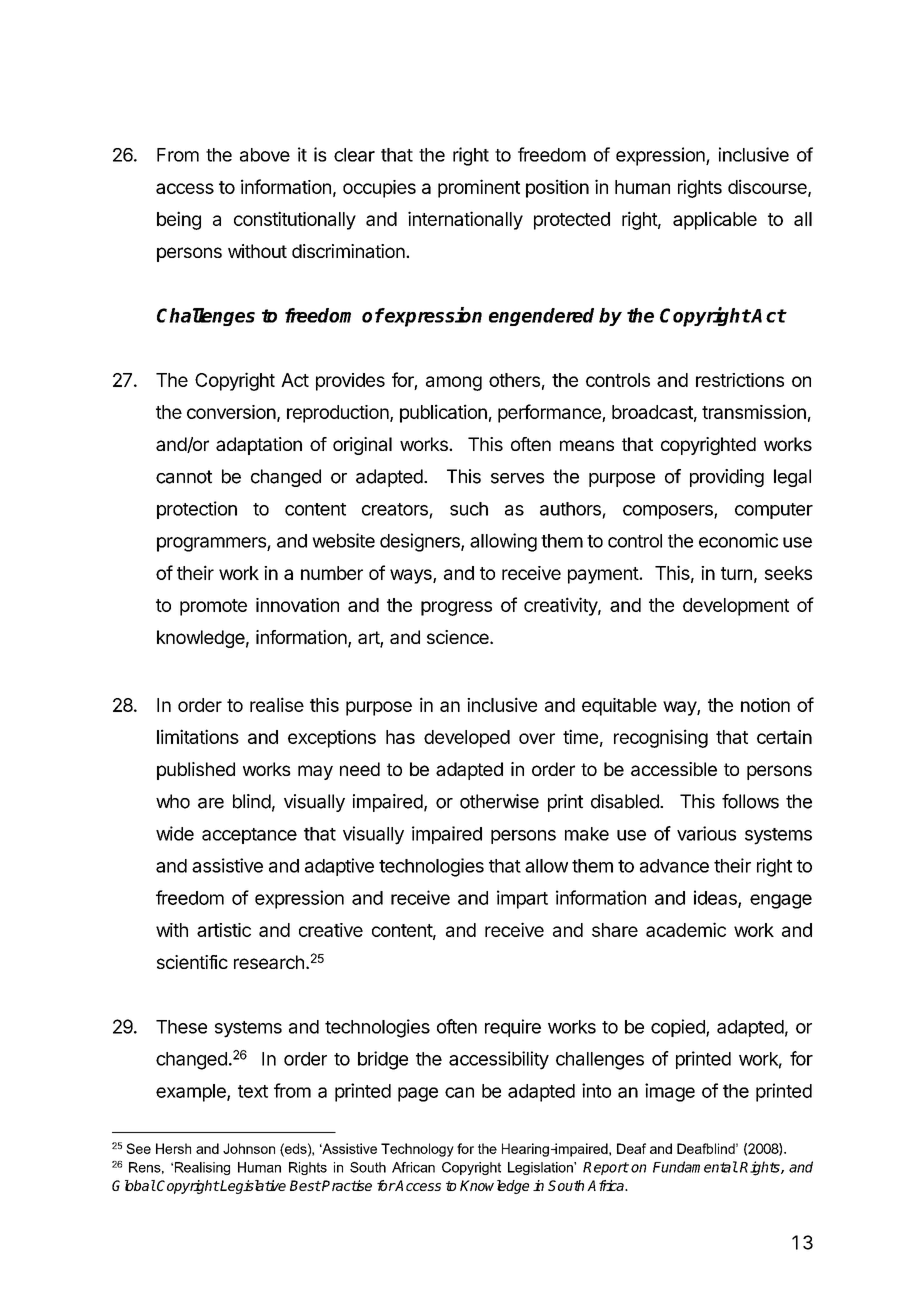 This screenshot has width=924, height=1308. What do you see at coordinates (197, 510) in the screenshot?
I see `protection` at bounding box center [197, 510].
